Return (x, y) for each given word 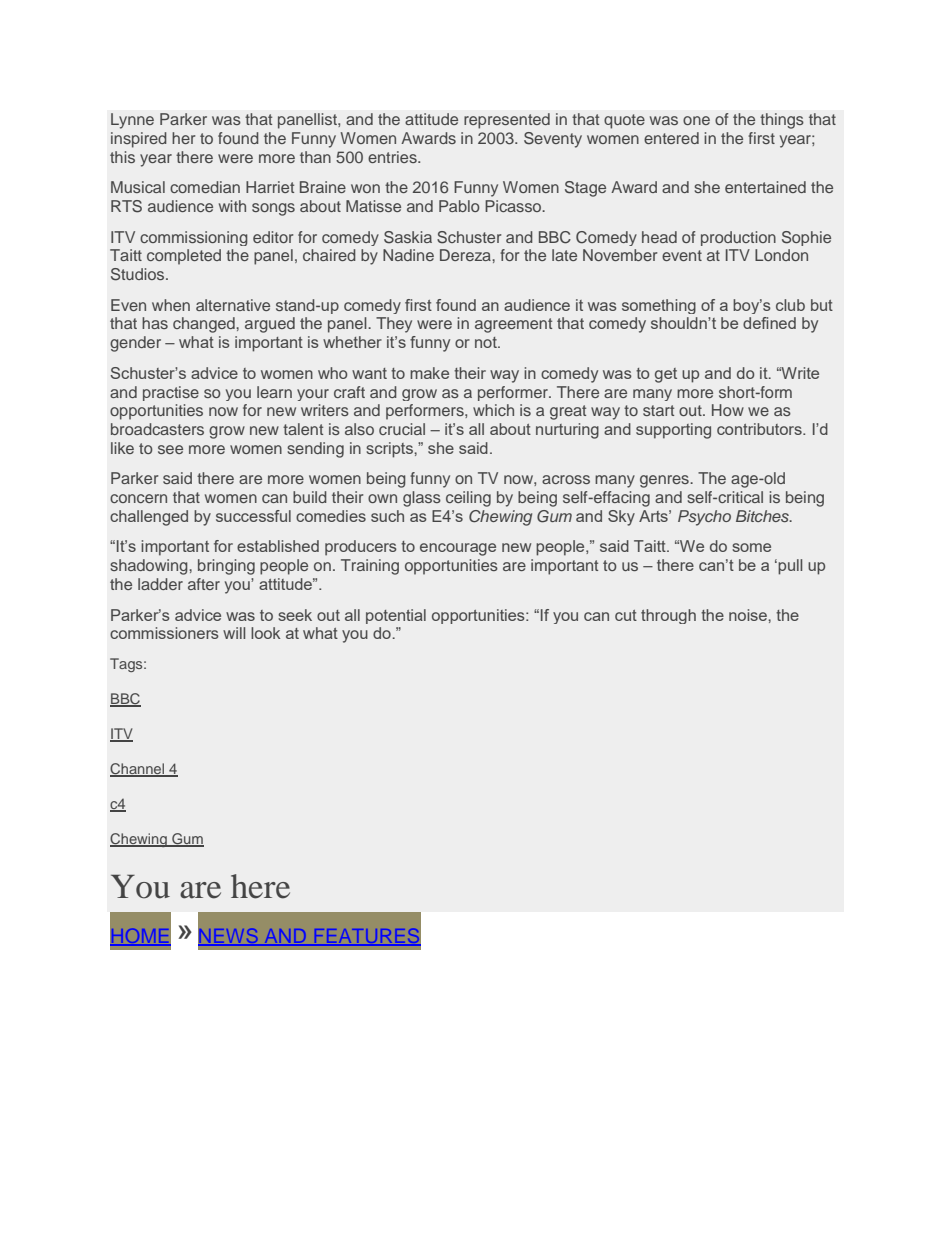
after (204, 584)
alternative (233, 305)
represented (507, 121)
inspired (139, 140)
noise (749, 615)
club (790, 305)
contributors (760, 429)
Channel (138, 770)
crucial (402, 429)
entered (671, 138)
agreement (513, 325)
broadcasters (157, 429)
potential (396, 616)
